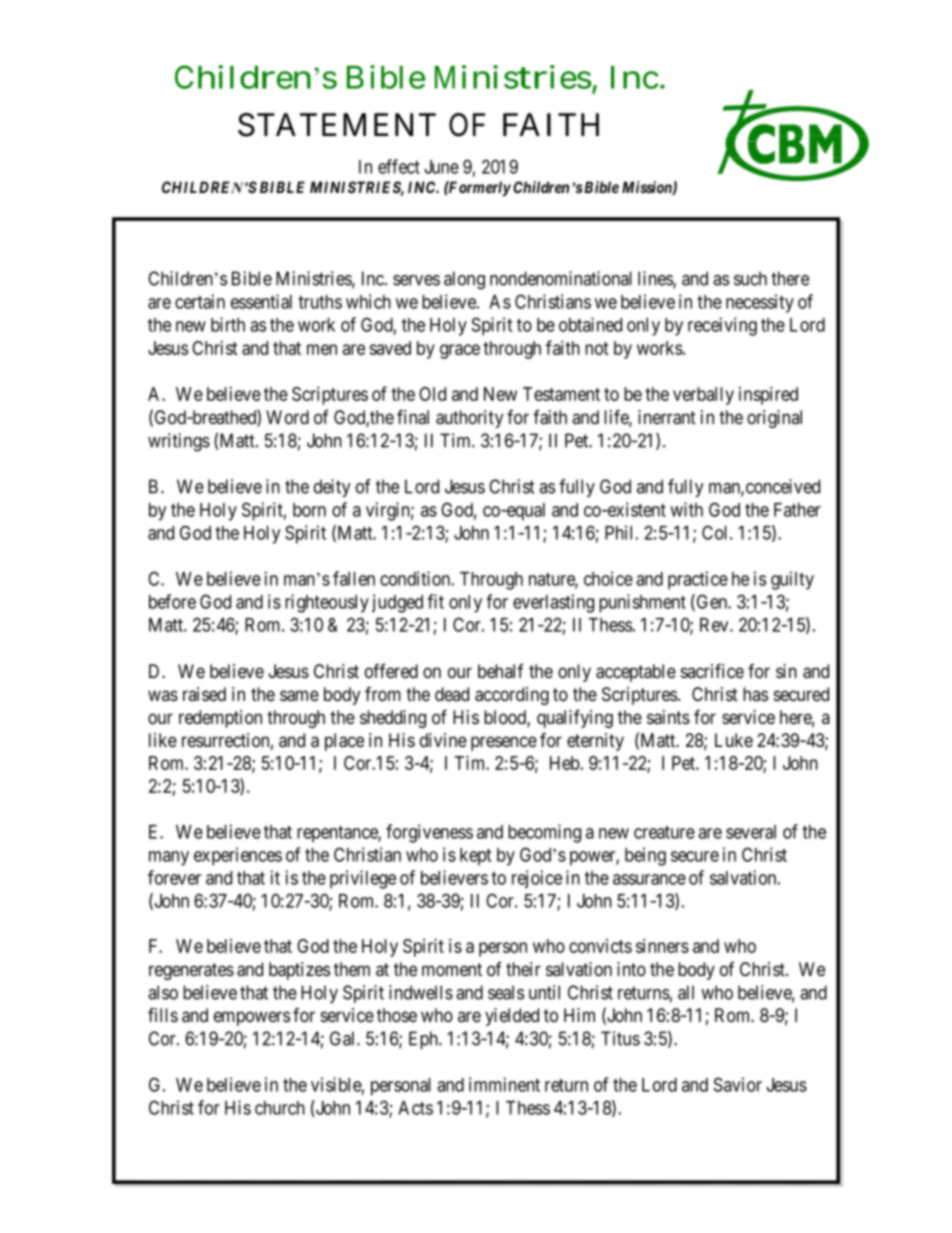  What do you see at coordinates (750, 278) in the image?
I see `such` at bounding box center [750, 278].
